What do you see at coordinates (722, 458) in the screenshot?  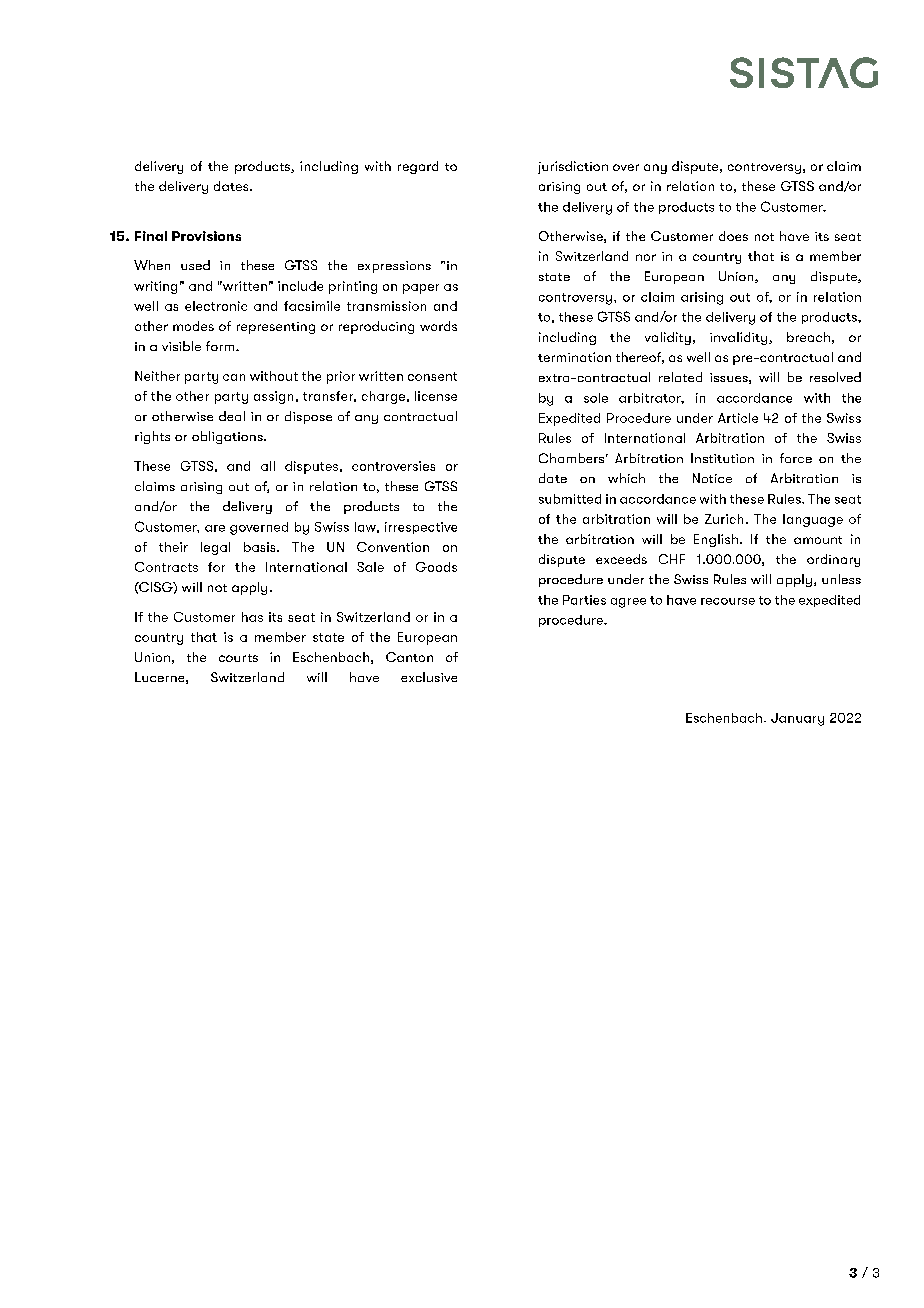 I see `Institution` at bounding box center [722, 458].
